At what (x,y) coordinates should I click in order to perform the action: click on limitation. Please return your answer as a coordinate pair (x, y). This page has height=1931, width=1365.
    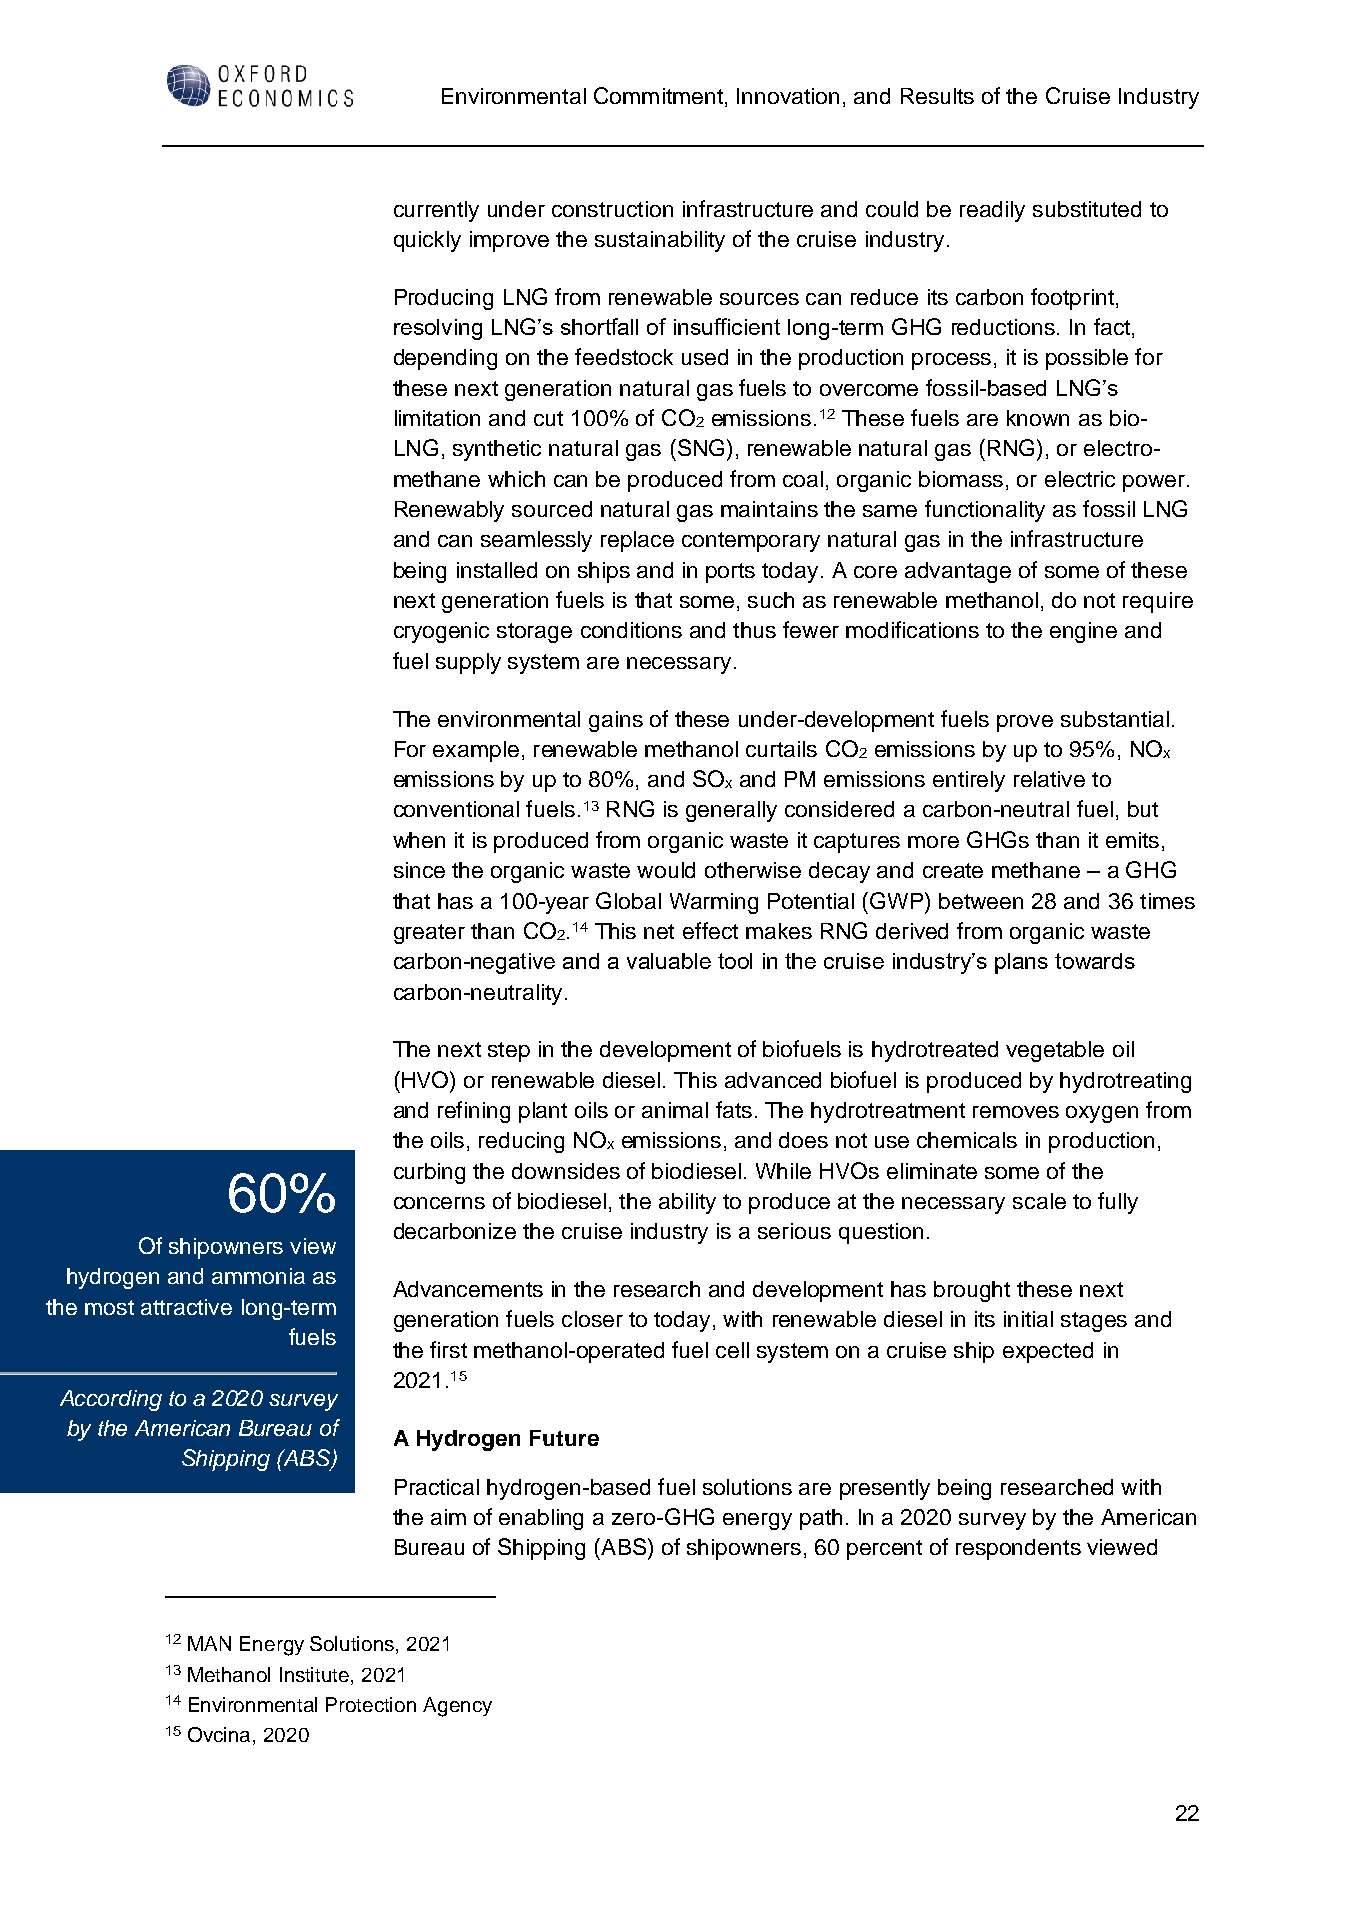
    Looking at the image, I should click on (437, 418).
